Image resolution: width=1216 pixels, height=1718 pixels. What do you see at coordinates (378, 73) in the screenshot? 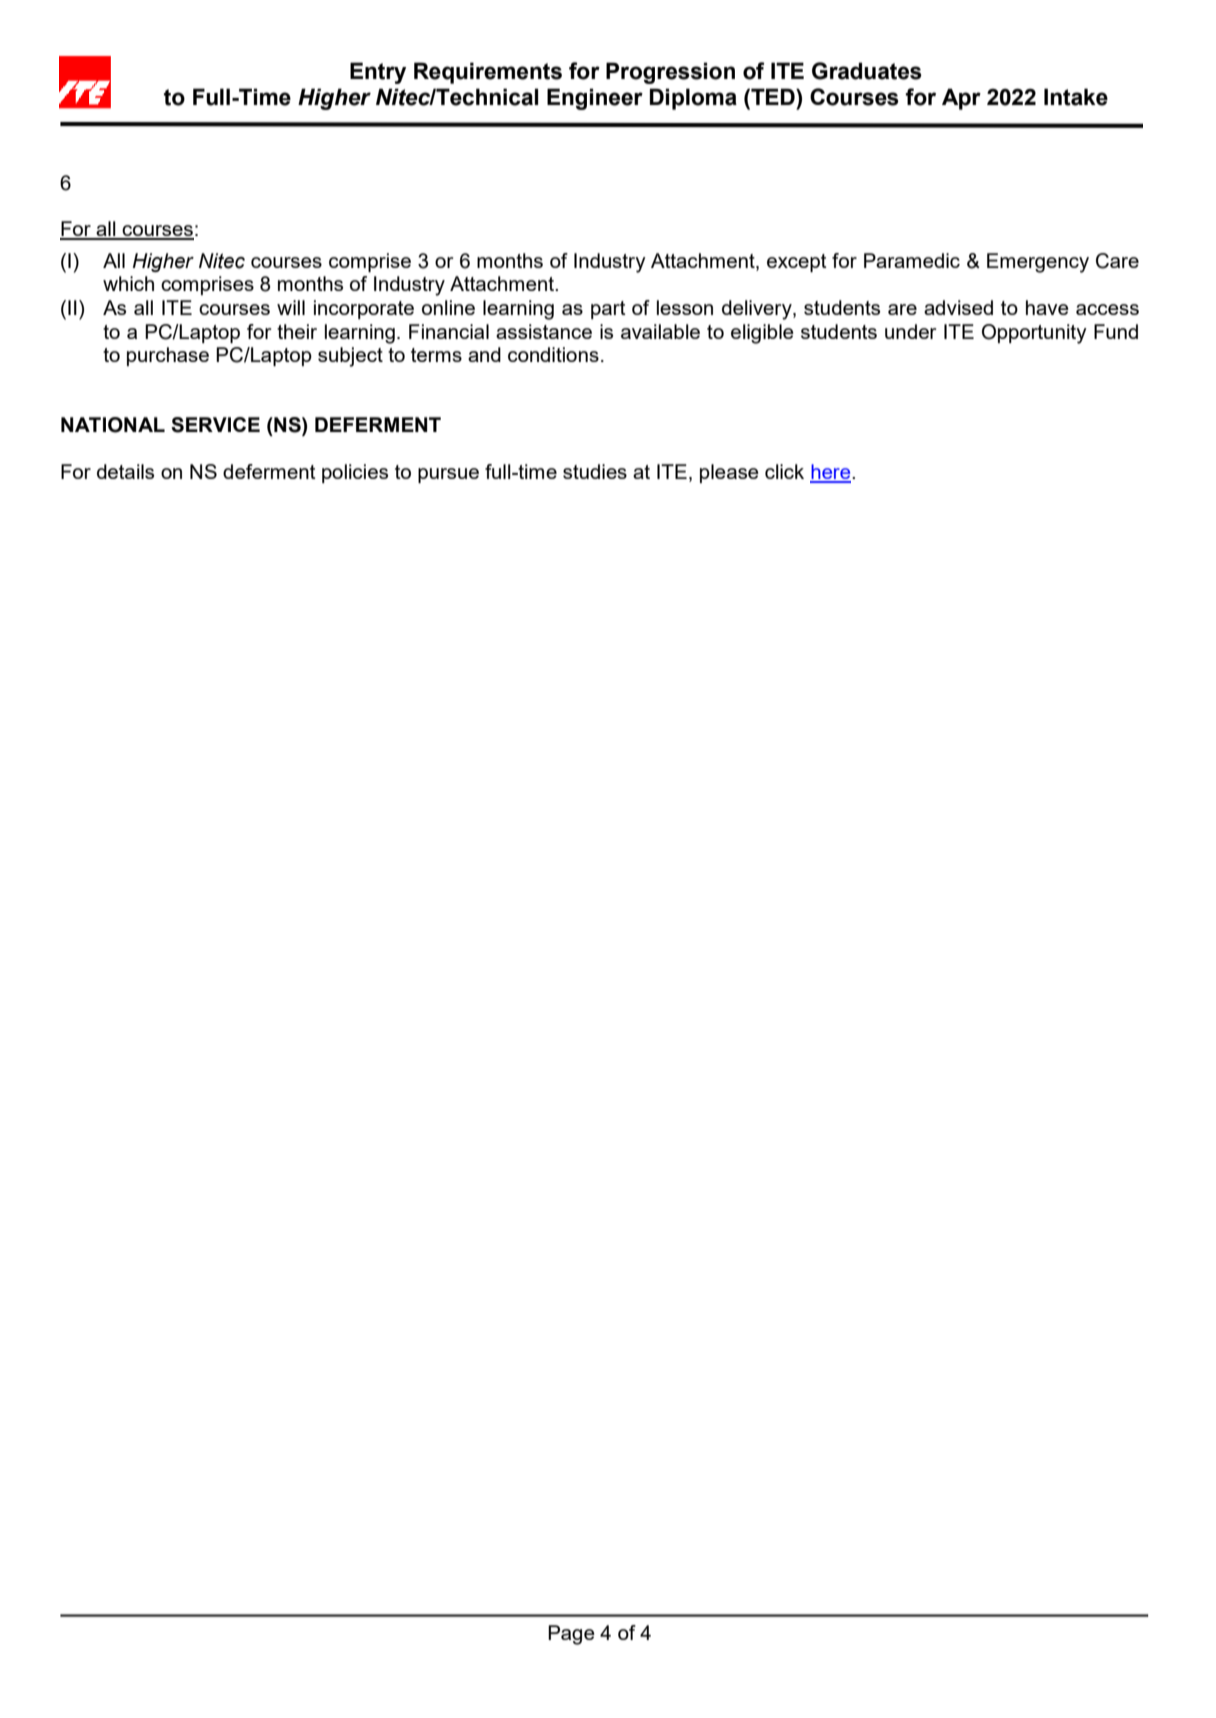
I see `Entry` at bounding box center [378, 73].
